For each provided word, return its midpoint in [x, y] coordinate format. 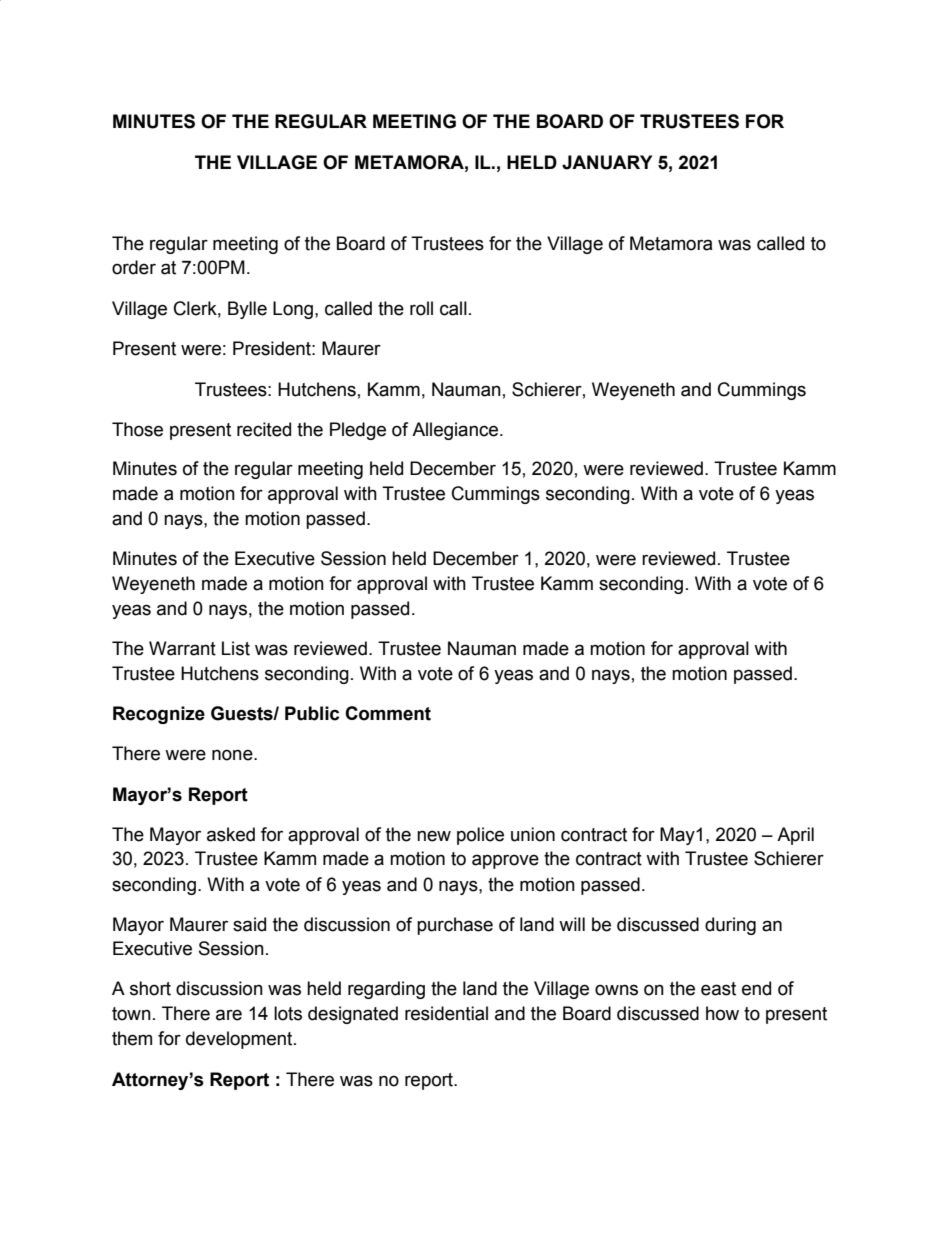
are [229, 1015]
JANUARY [607, 162]
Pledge [358, 431]
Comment [388, 713]
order [134, 267]
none [233, 755]
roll [421, 308]
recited [264, 429]
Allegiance [455, 431]
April [795, 836]
